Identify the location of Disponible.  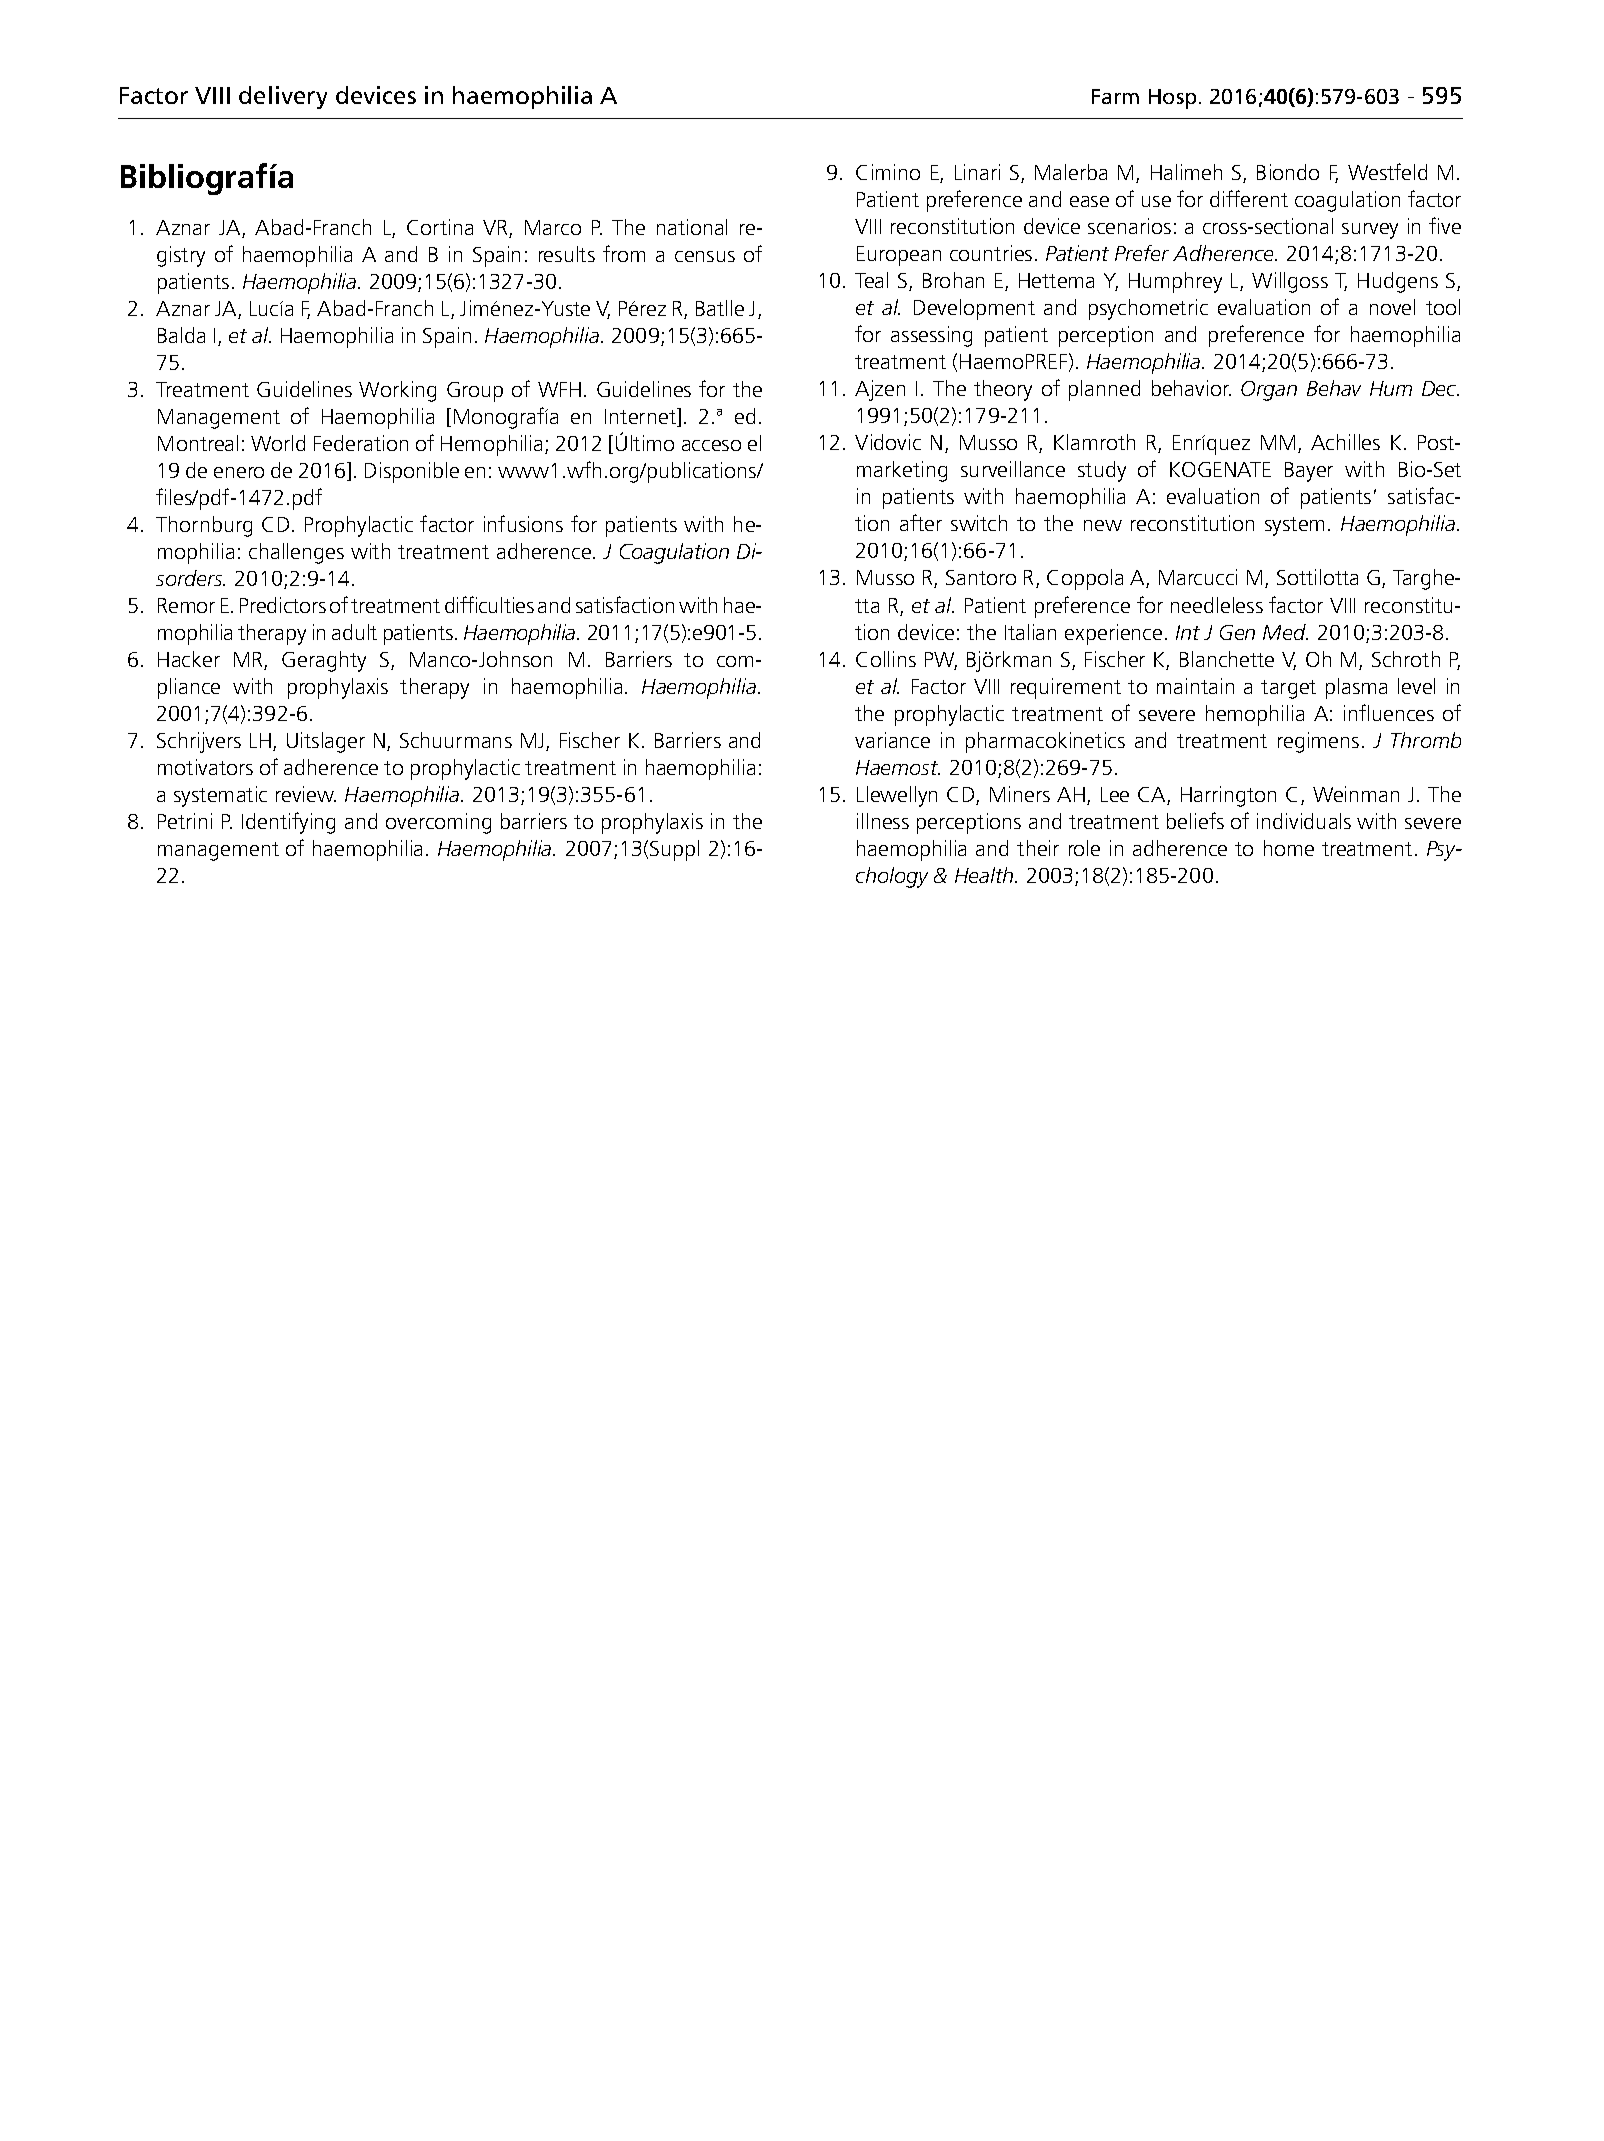
(412, 472).
